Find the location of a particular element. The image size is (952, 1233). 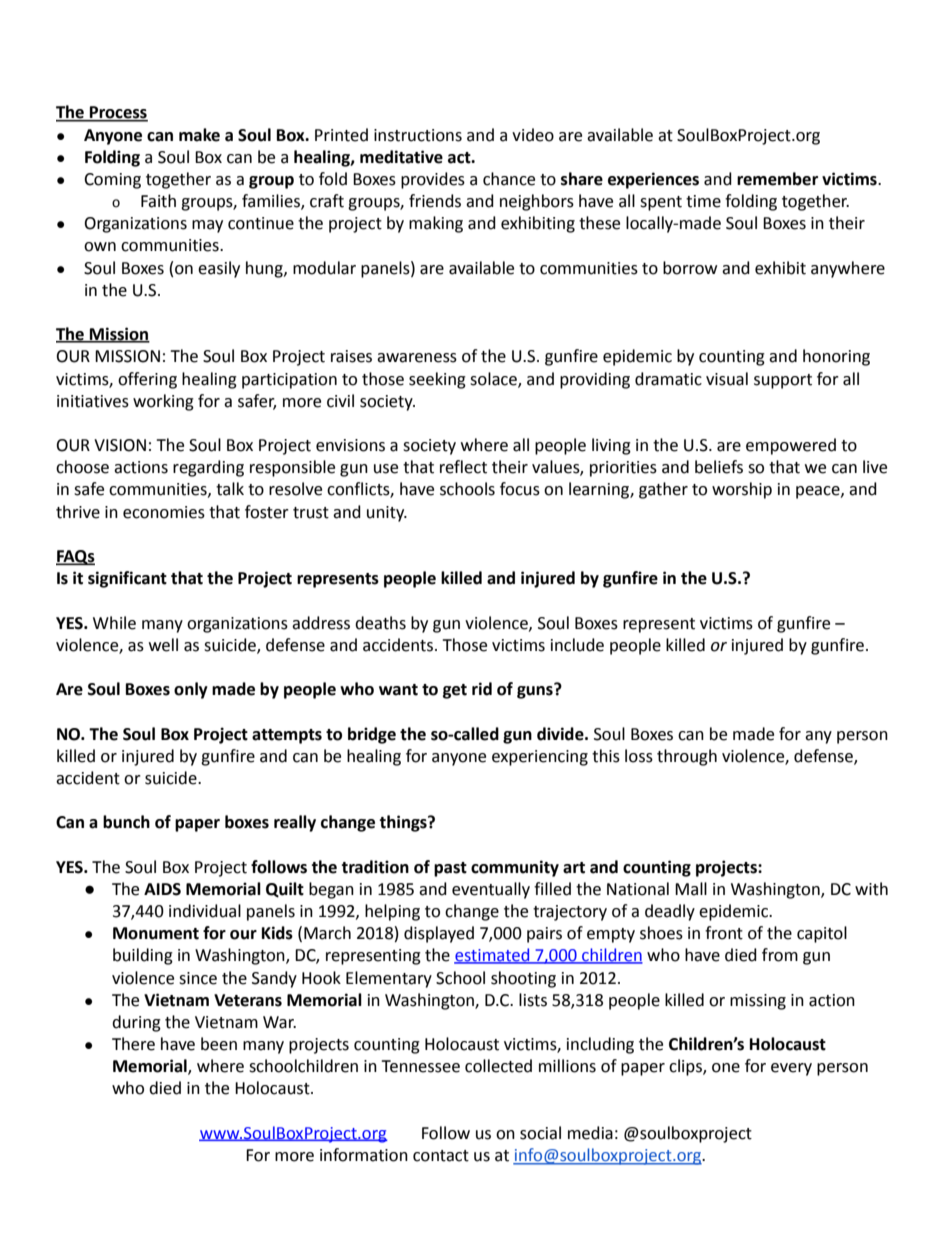

make is located at coordinates (199, 135).
